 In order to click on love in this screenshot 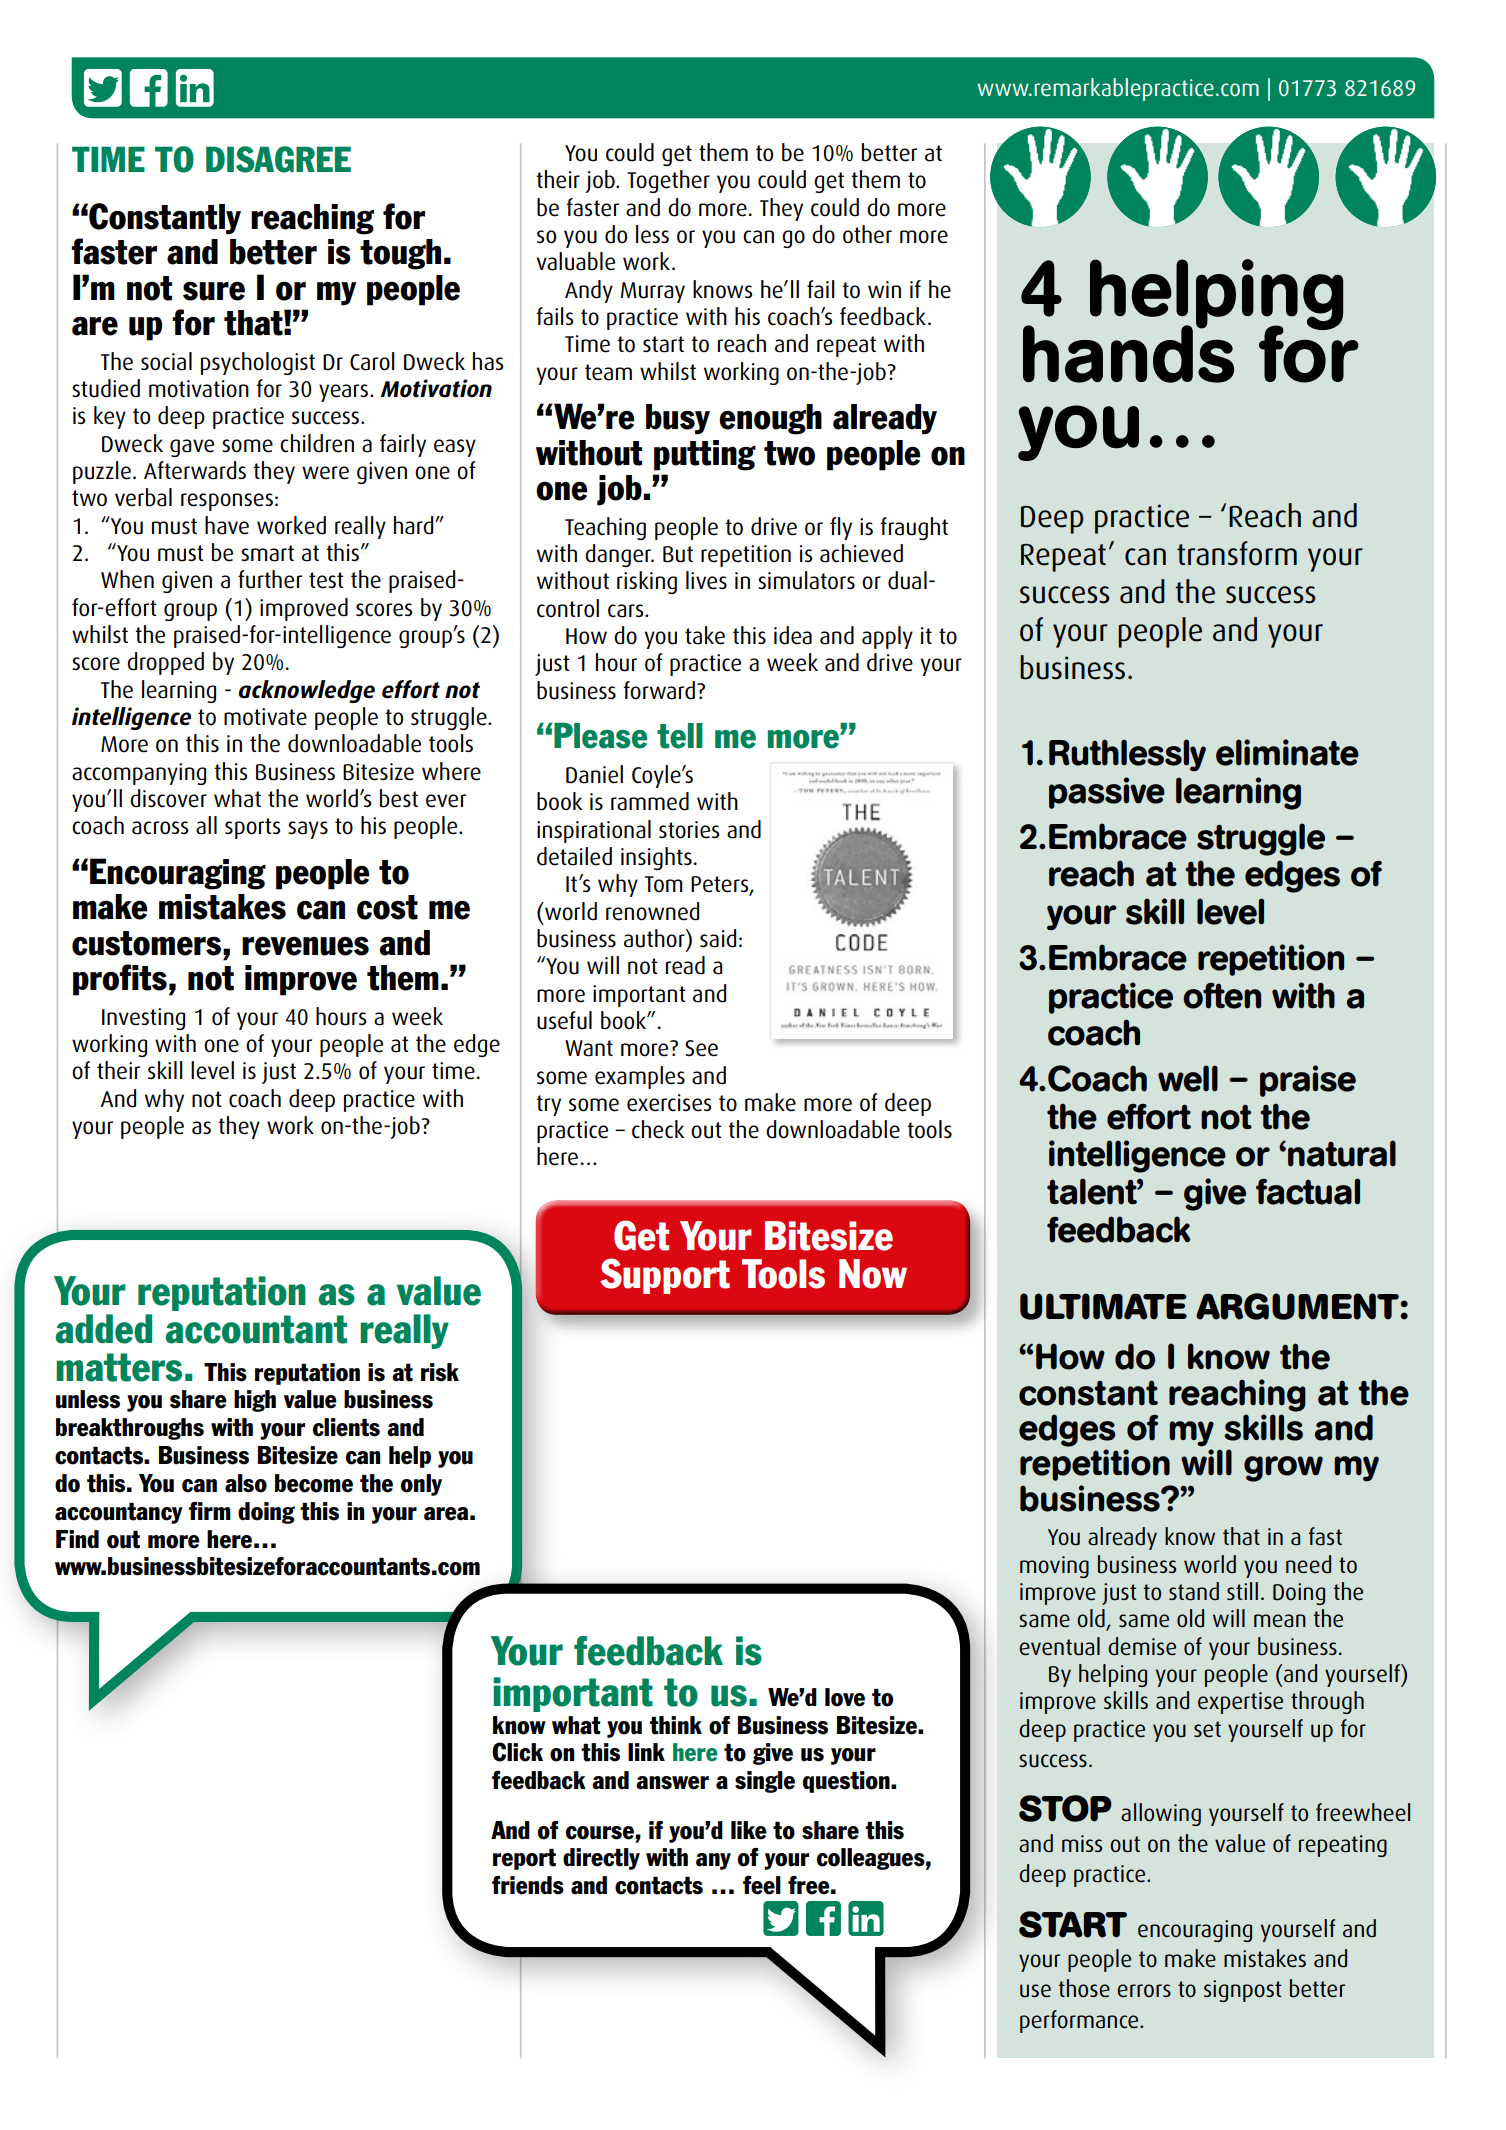, I will do `click(845, 1697)`.
